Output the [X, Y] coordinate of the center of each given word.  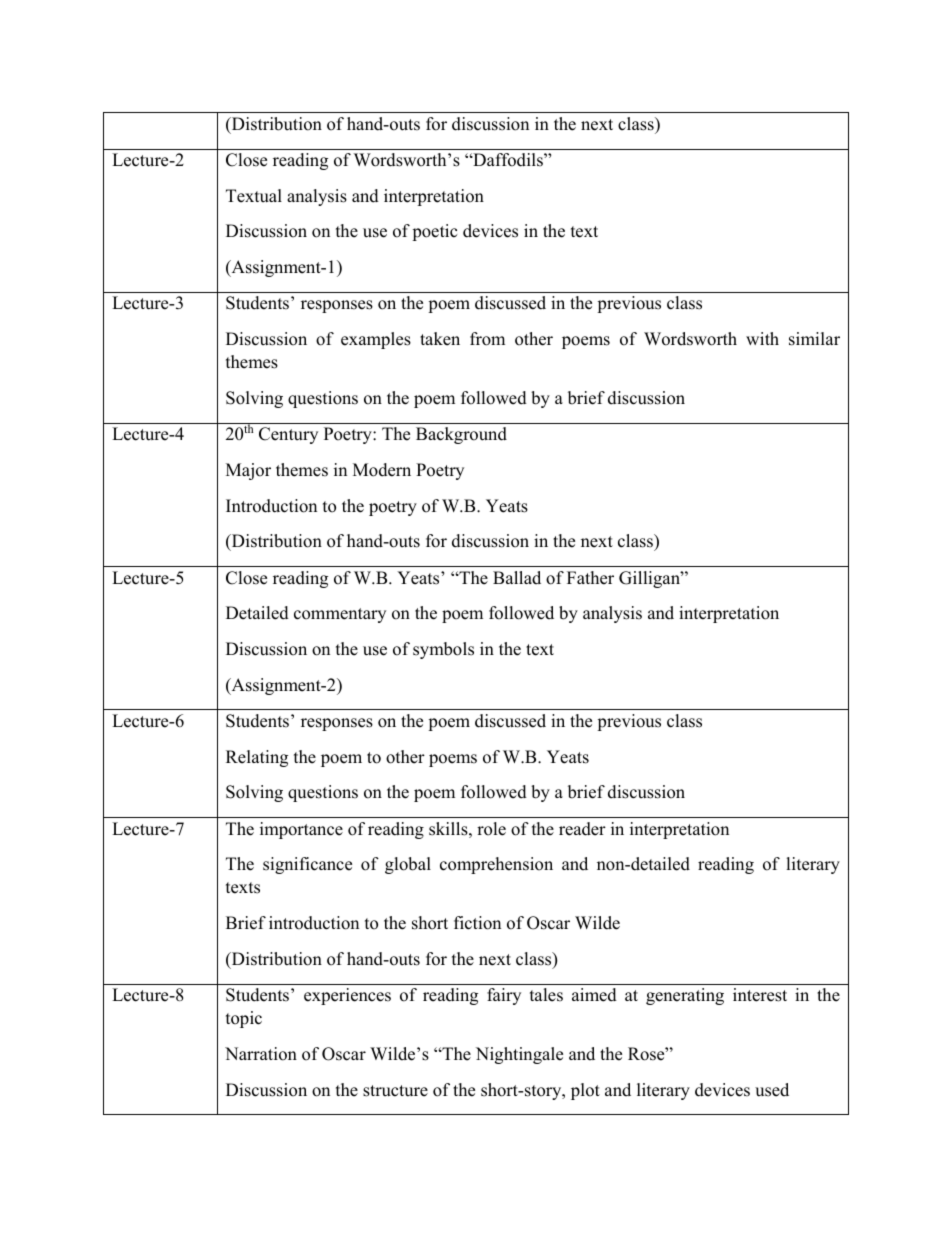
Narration [261, 1054]
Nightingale [519, 1055]
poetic [434, 232]
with [762, 338]
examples [376, 340]
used [772, 1090]
